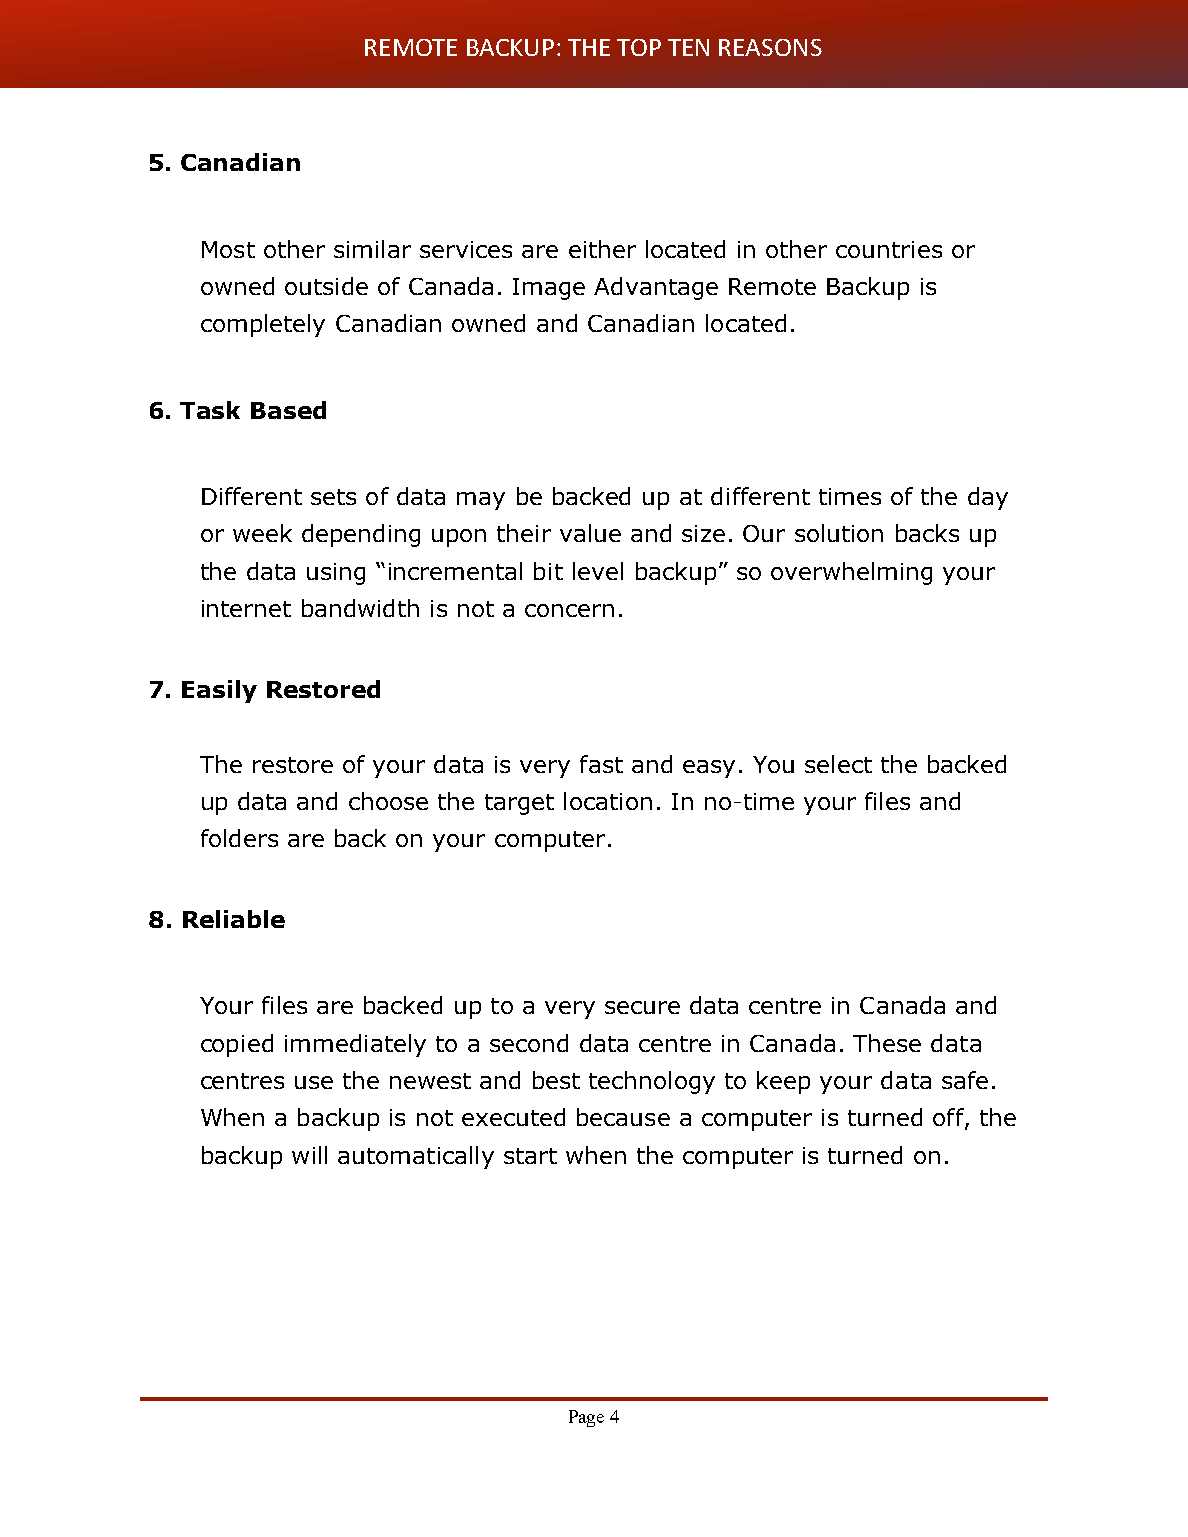  What do you see at coordinates (601, 764) in the page?
I see `fast` at bounding box center [601, 764].
